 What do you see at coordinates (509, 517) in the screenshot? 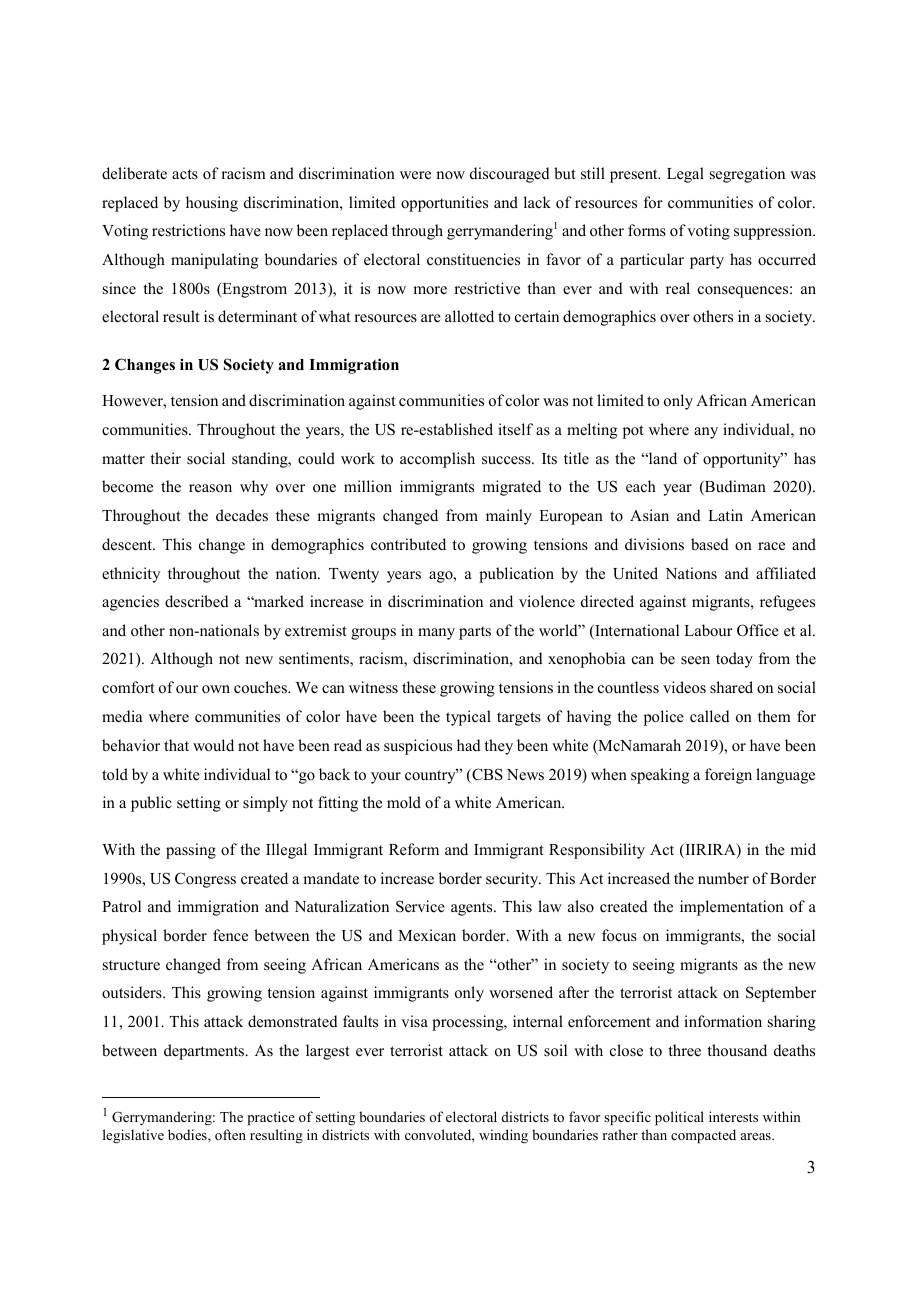
I see `mainly` at bounding box center [509, 517].
